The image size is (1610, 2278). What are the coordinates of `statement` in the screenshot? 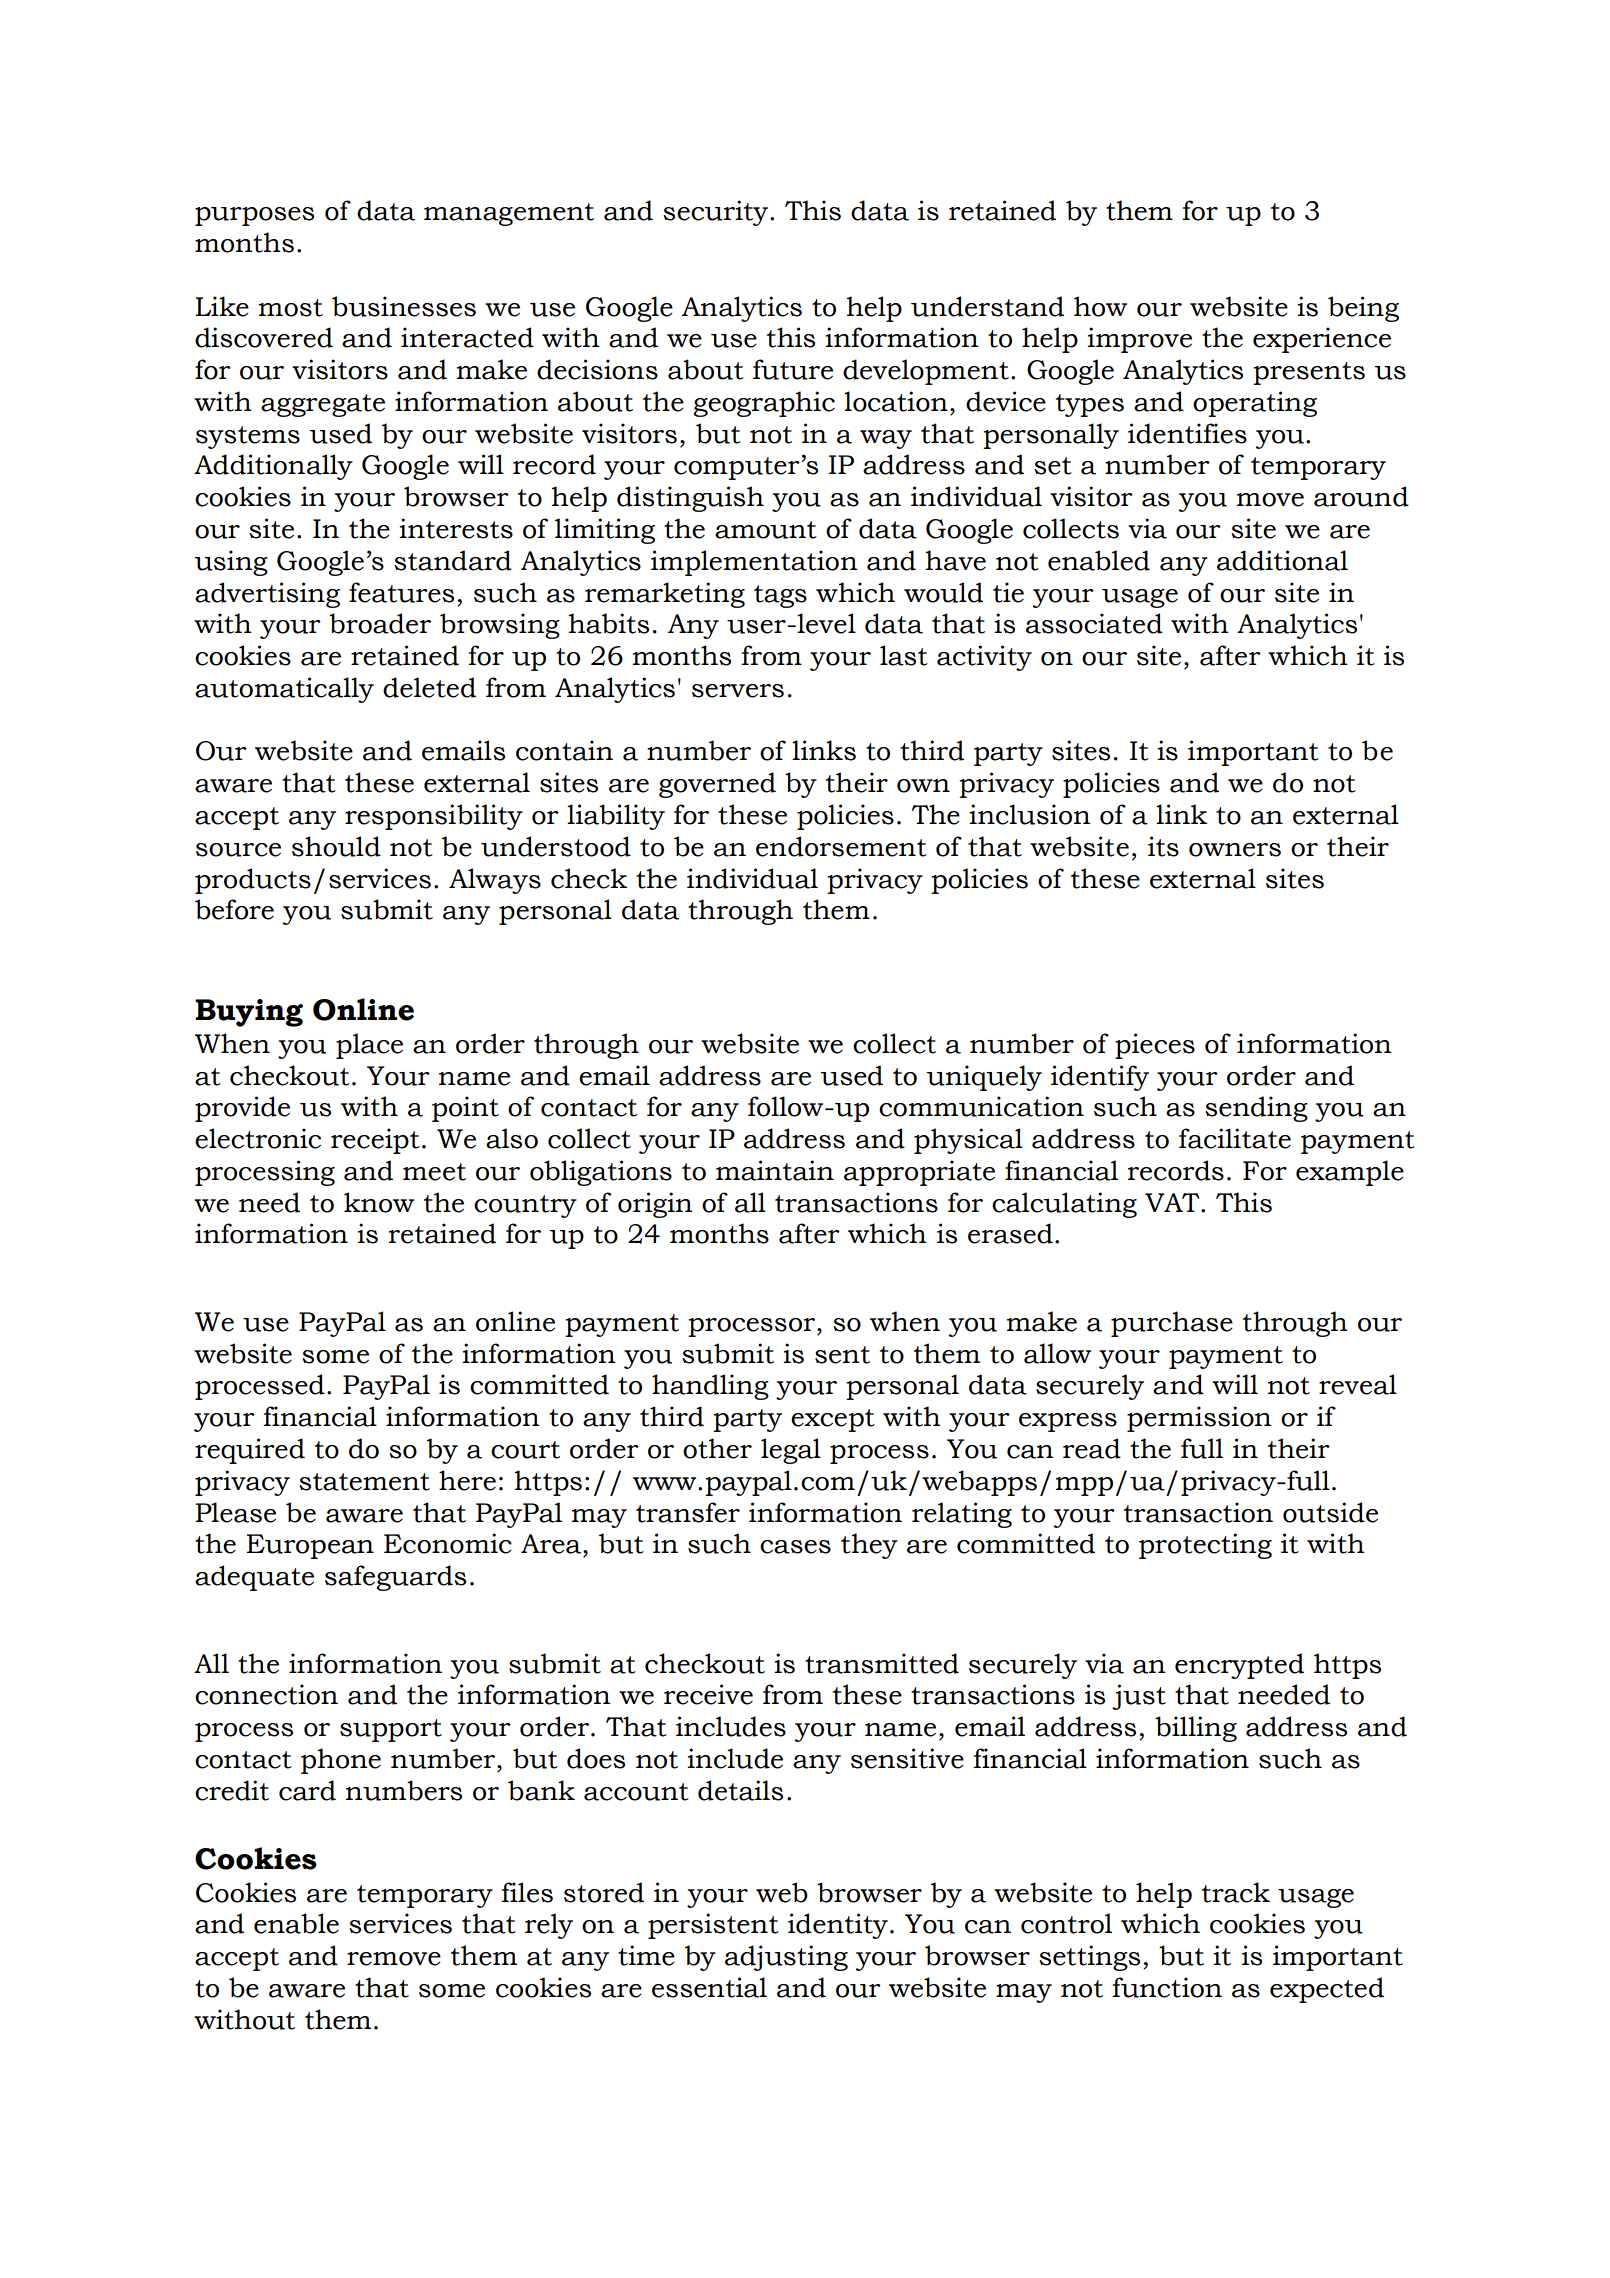 It's located at (364, 1482).
